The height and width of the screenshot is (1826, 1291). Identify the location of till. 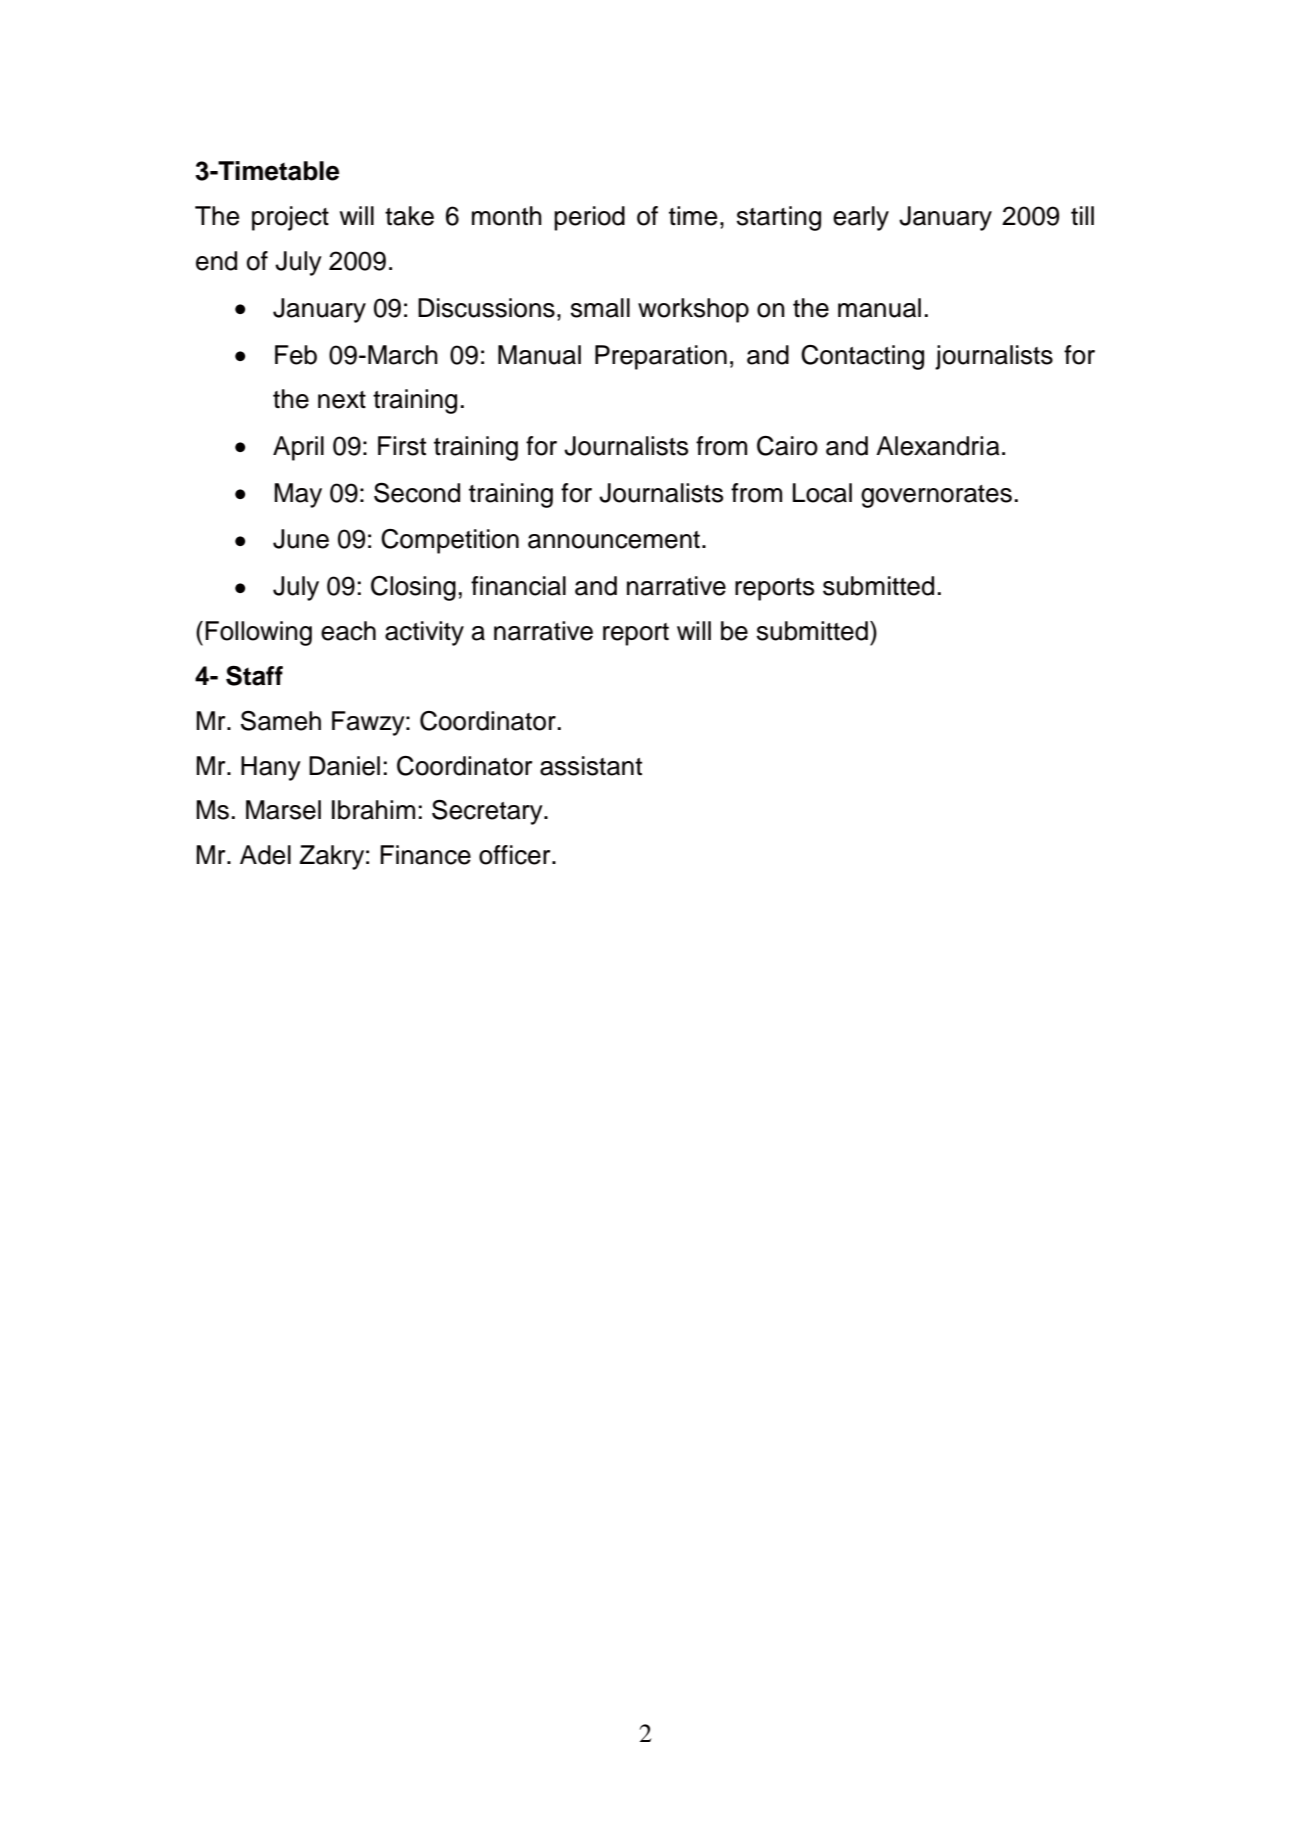
(1082, 215).
